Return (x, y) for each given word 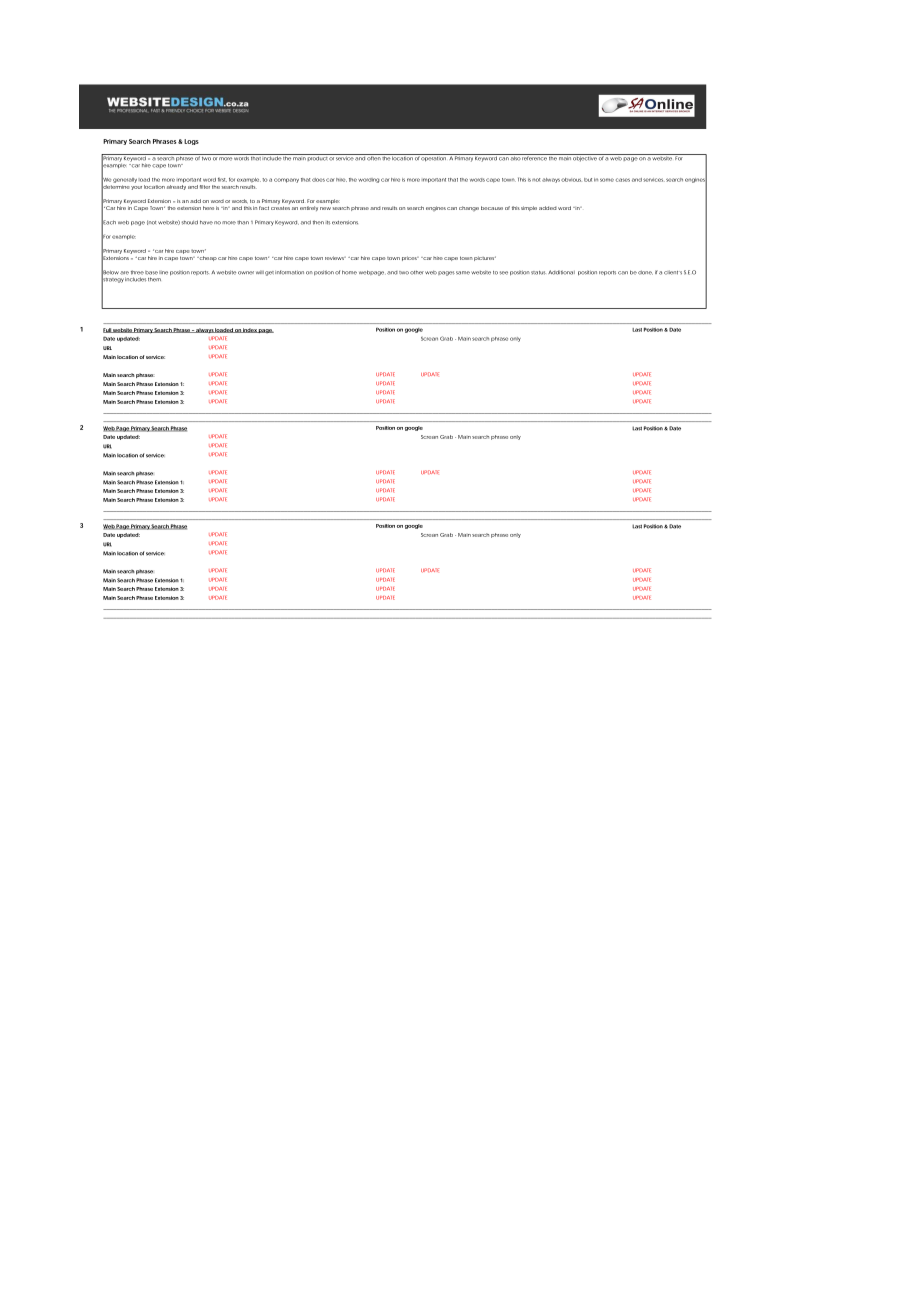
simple (529, 208)
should (190, 222)
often (373, 157)
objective (584, 158)
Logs (191, 142)
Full (107, 330)
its (327, 223)
